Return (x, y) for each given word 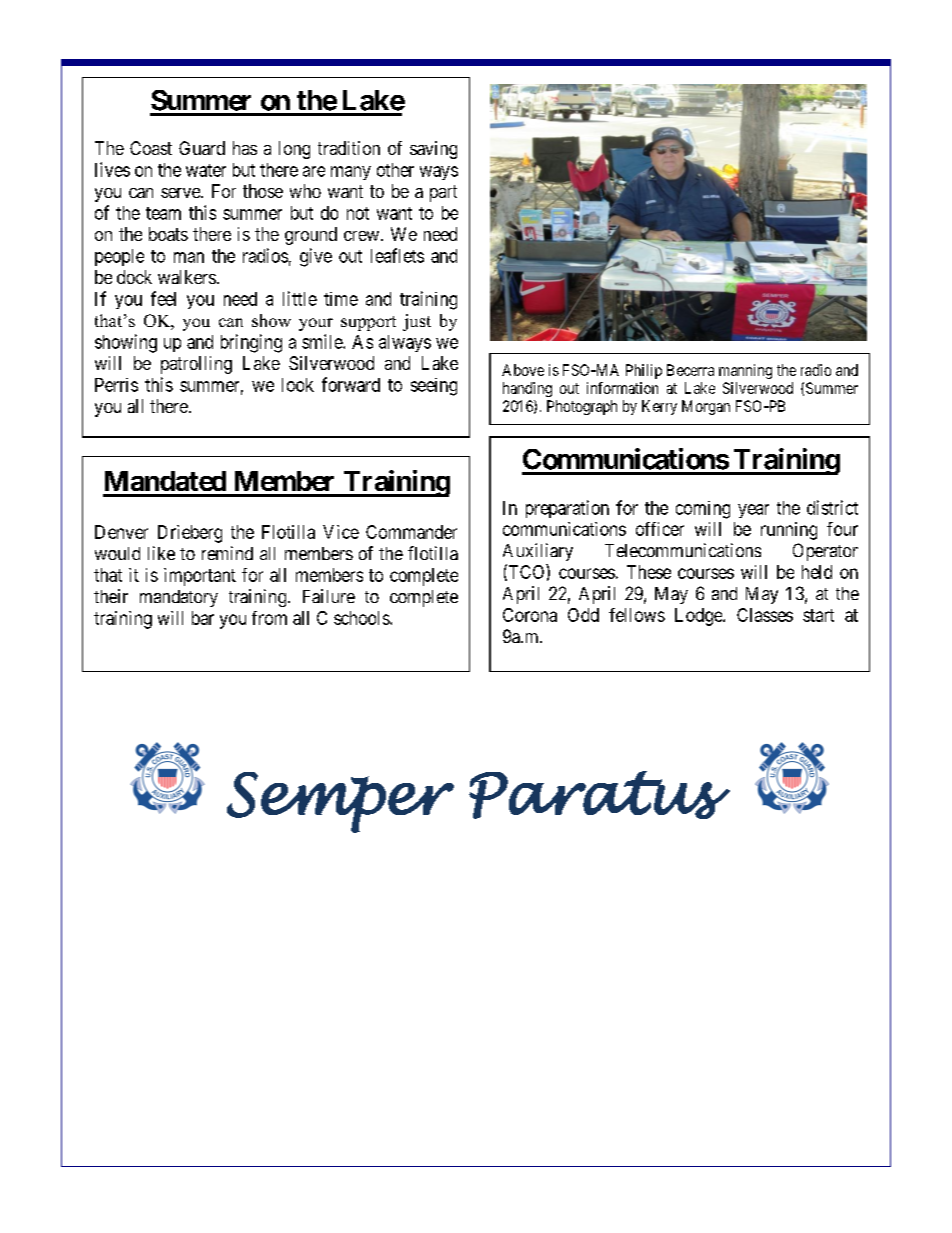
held (817, 572)
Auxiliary (538, 552)
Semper (340, 802)
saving (433, 150)
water (206, 170)
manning (745, 371)
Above (523, 370)
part (443, 193)
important (200, 577)
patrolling (196, 365)
